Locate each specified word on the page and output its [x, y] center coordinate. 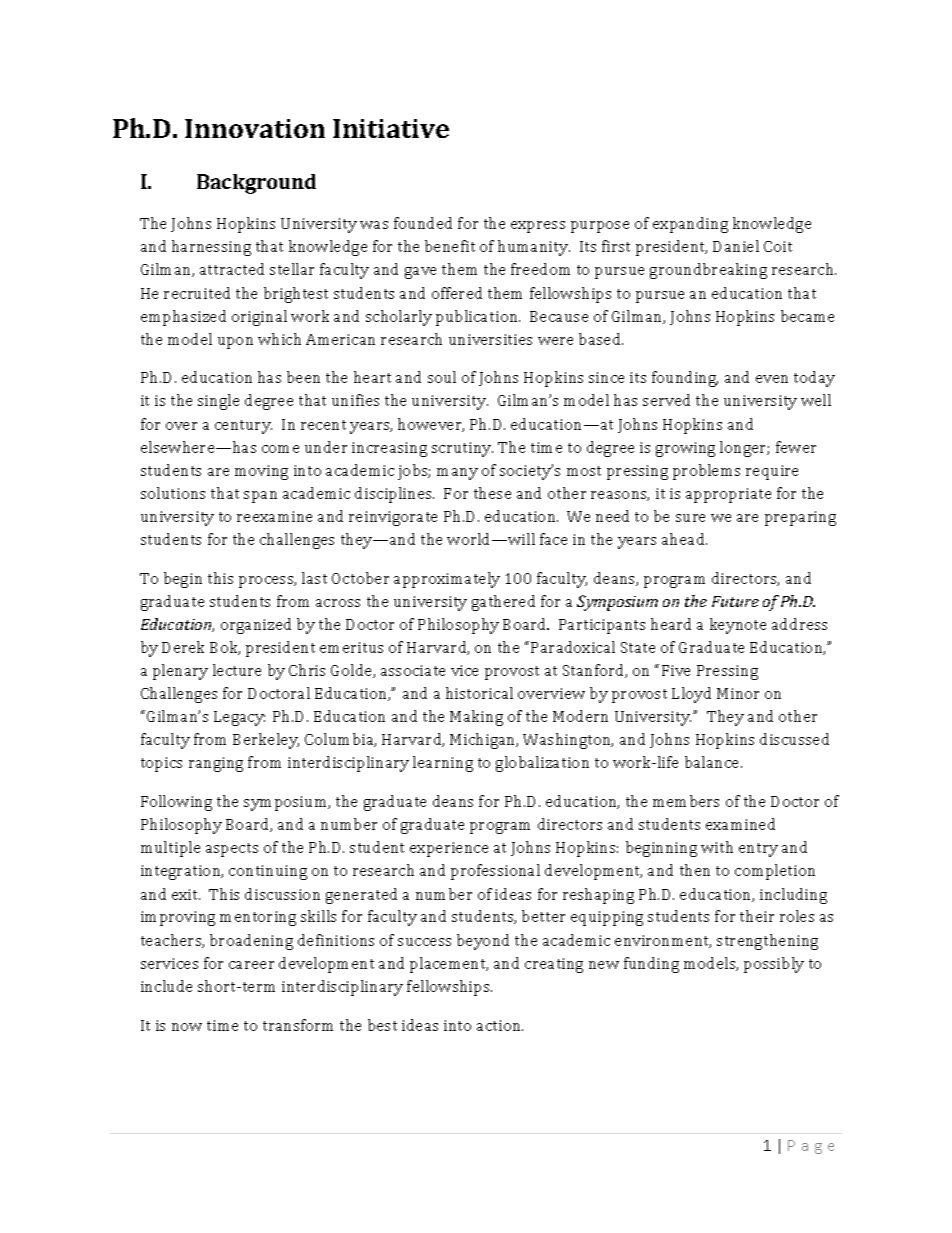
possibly [774, 965]
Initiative [391, 128]
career [251, 965]
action [500, 1025]
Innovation [255, 128]
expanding [690, 225]
